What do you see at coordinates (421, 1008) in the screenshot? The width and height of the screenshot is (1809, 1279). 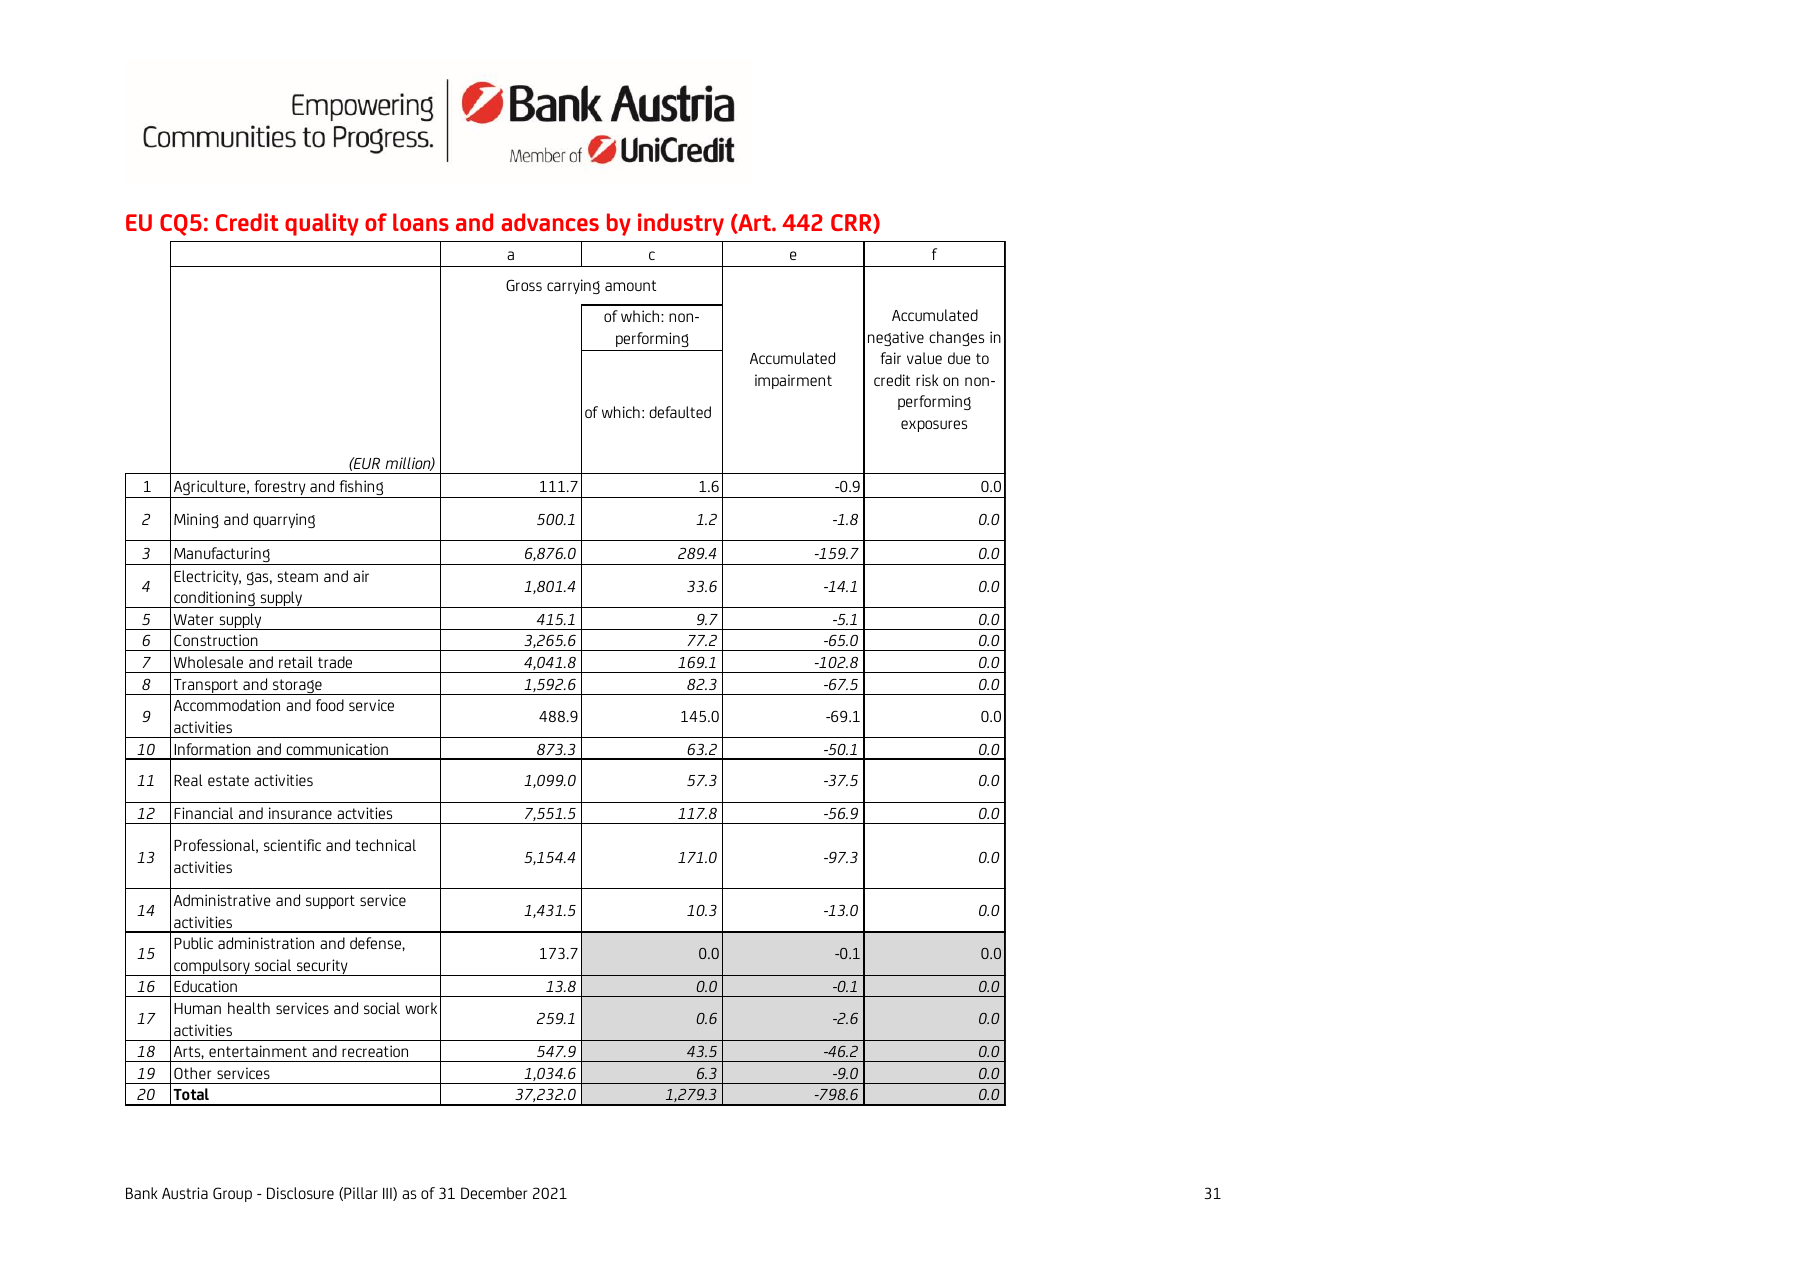 I see `work` at bounding box center [421, 1008].
